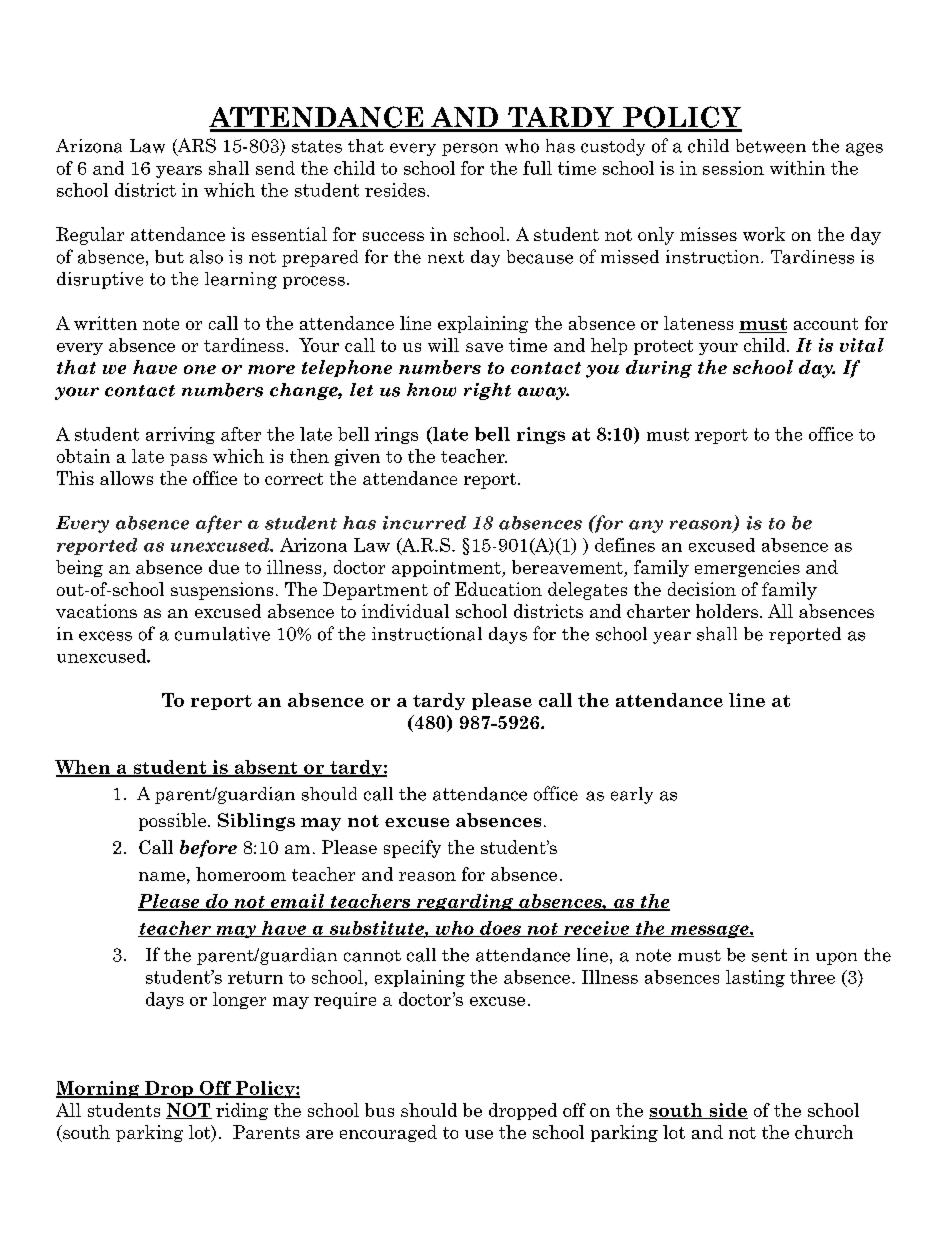  I want to click on bus, so click(379, 1110).
